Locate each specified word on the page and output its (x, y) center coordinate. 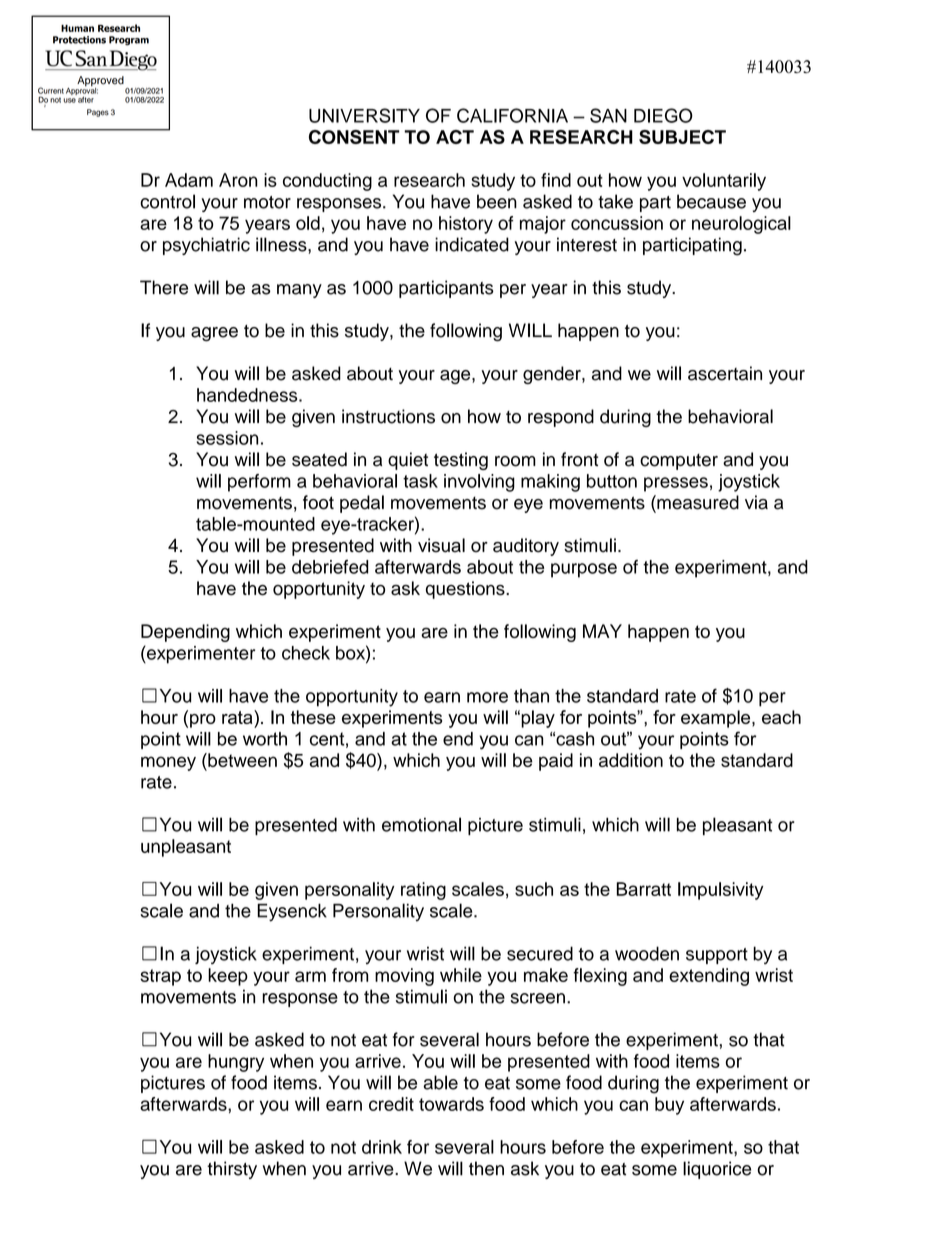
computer (679, 462)
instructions (388, 416)
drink (382, 1147)
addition (631, 760)
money (168, 763)
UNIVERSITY (364, 115)
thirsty (232, 1170)
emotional (421, 824)
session (227, 438)
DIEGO (663, 115)
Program (129, 41)
